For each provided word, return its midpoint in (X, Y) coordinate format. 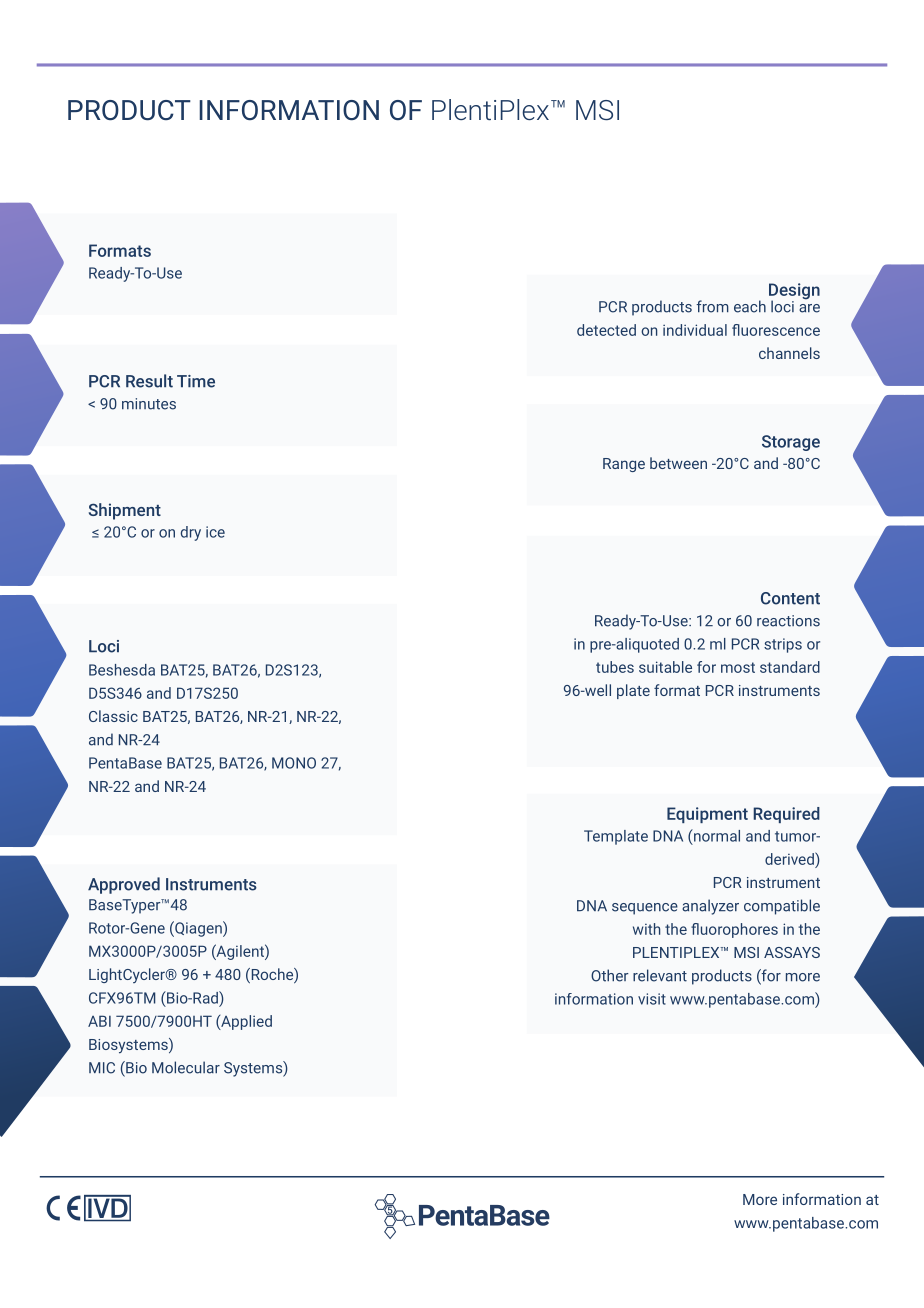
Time (196, 381)
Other (610, 975)
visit (652, 999)
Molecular (186, 1067)
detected (606, 330)
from (712, 306)
